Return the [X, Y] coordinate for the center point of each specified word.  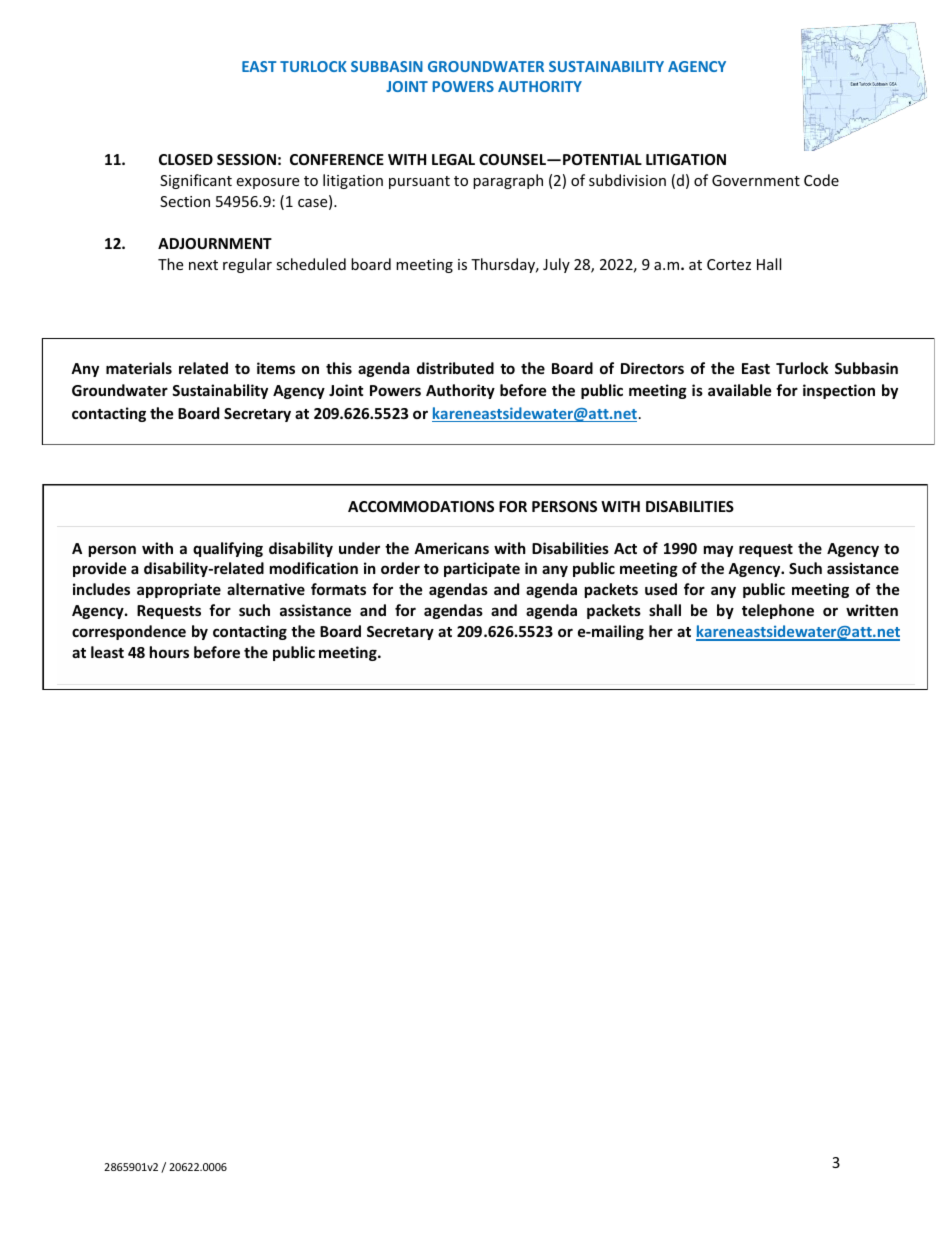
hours [169, 652]
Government [756, 180]
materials [139, 368]
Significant [196, 181]
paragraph [508, 181]
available [740, 390]
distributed [455, 368]
